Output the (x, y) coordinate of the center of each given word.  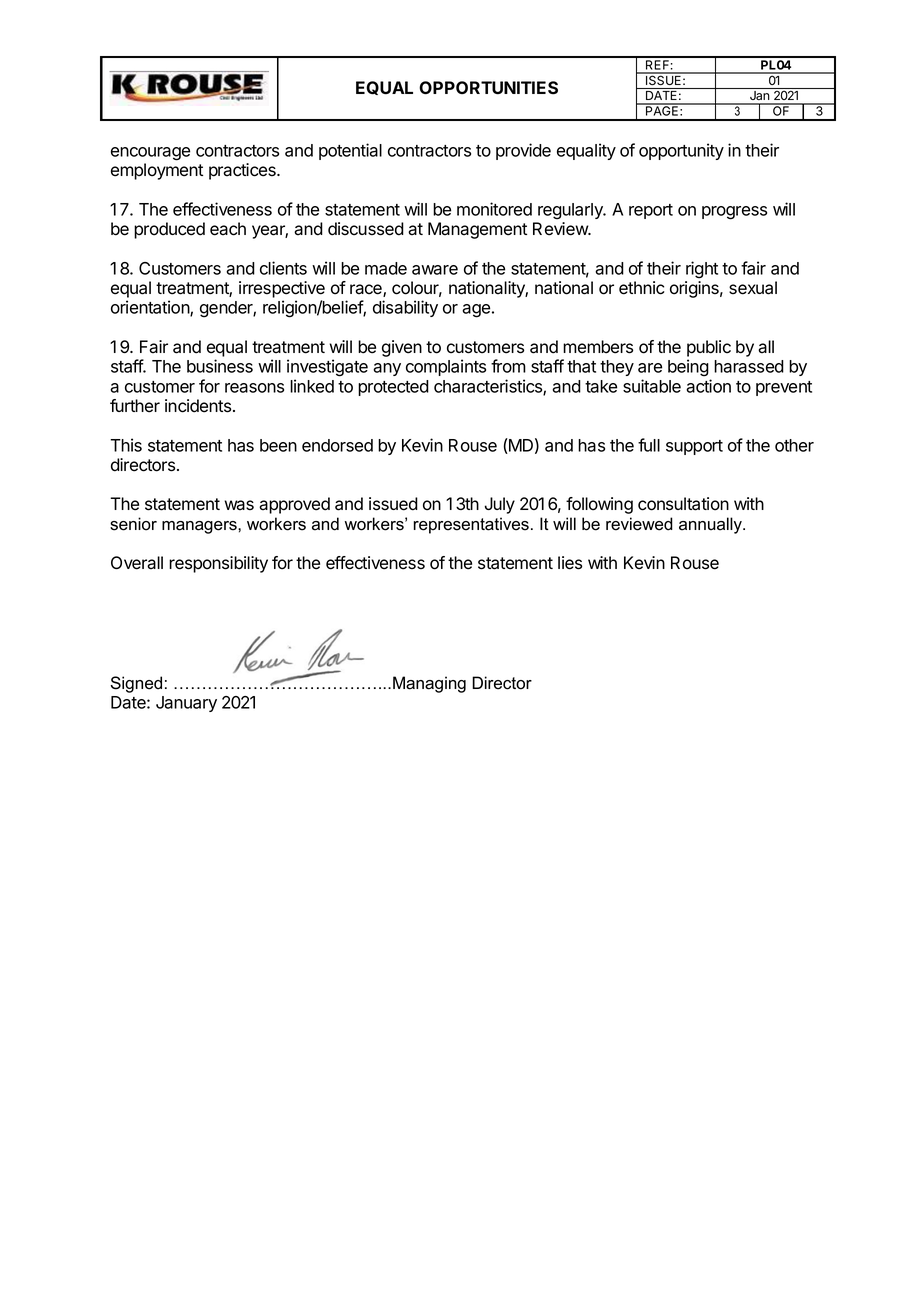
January (186, 704)
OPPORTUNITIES (488, 88)
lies (570, 563)
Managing (429, 684)
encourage (150, 154)
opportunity (681, 151)
